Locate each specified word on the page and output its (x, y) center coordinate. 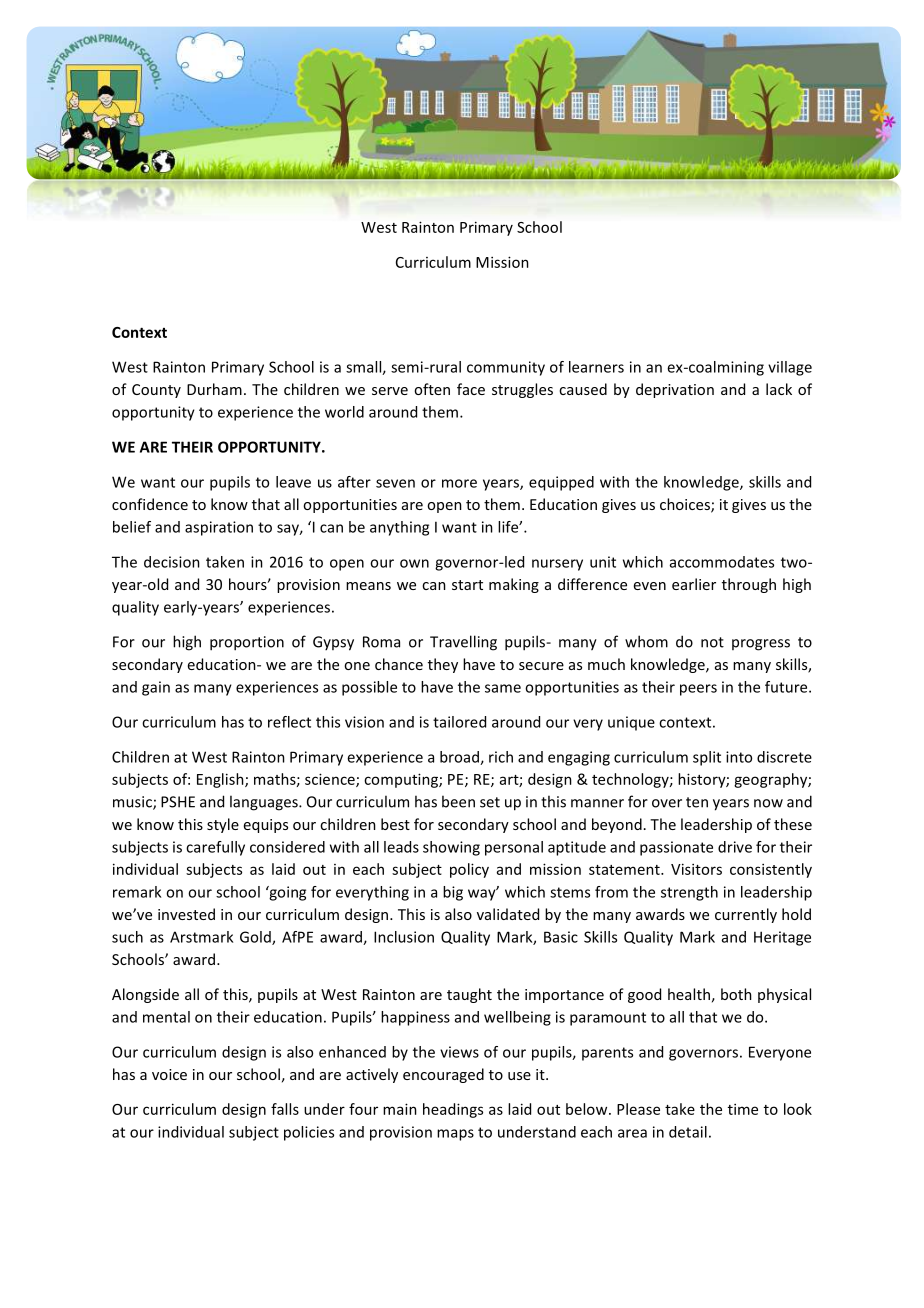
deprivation (675, 390)
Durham (214, 389)
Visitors (696, 869)
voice (169, 1074)
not (712, 642)
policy (469, 870)
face (471, 389)
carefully (215, 848)
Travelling (463, 643)
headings (453, 1110)
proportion (247, 643)
